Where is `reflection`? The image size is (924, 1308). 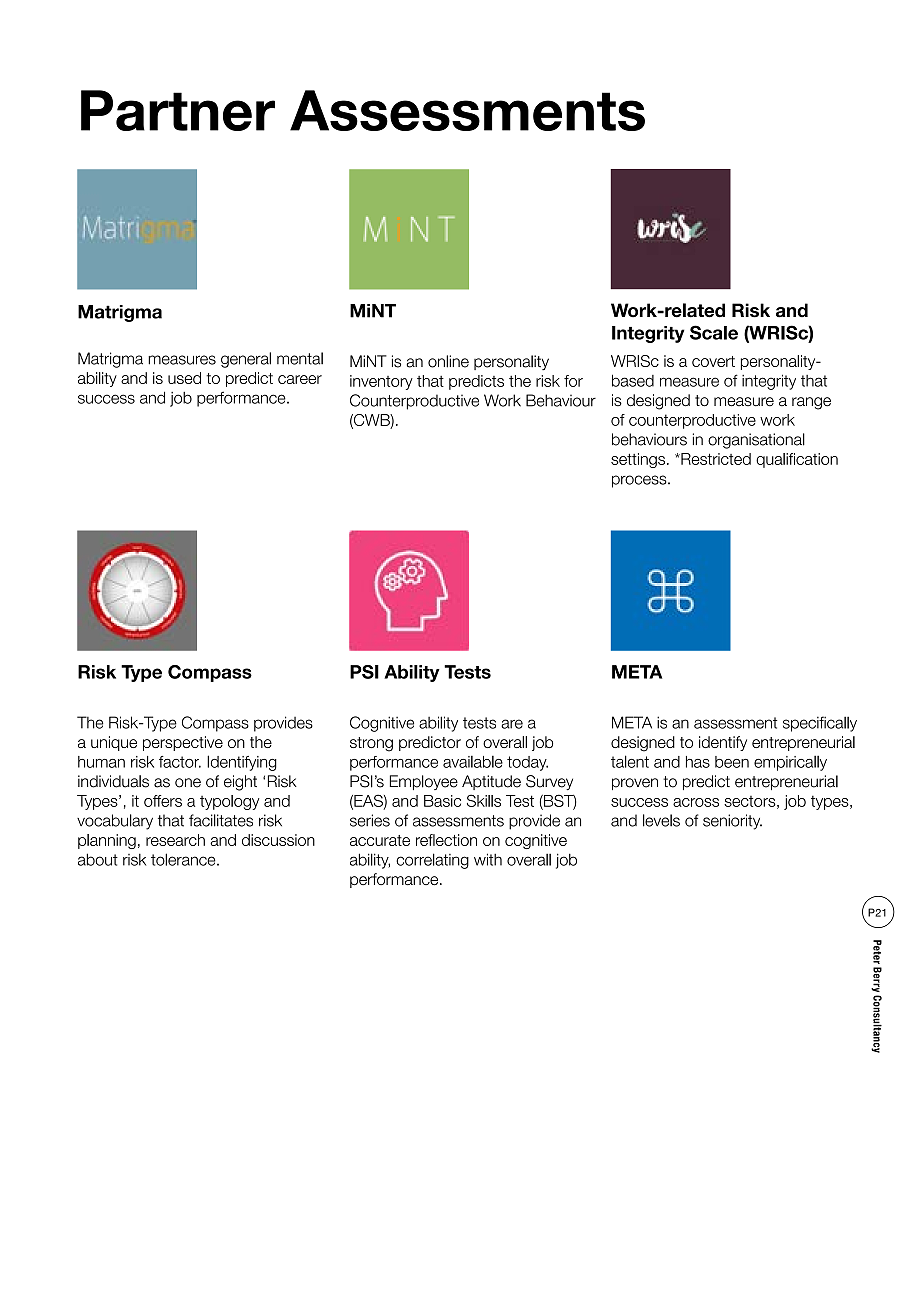 reflection is located at coordinates (446, 840).
